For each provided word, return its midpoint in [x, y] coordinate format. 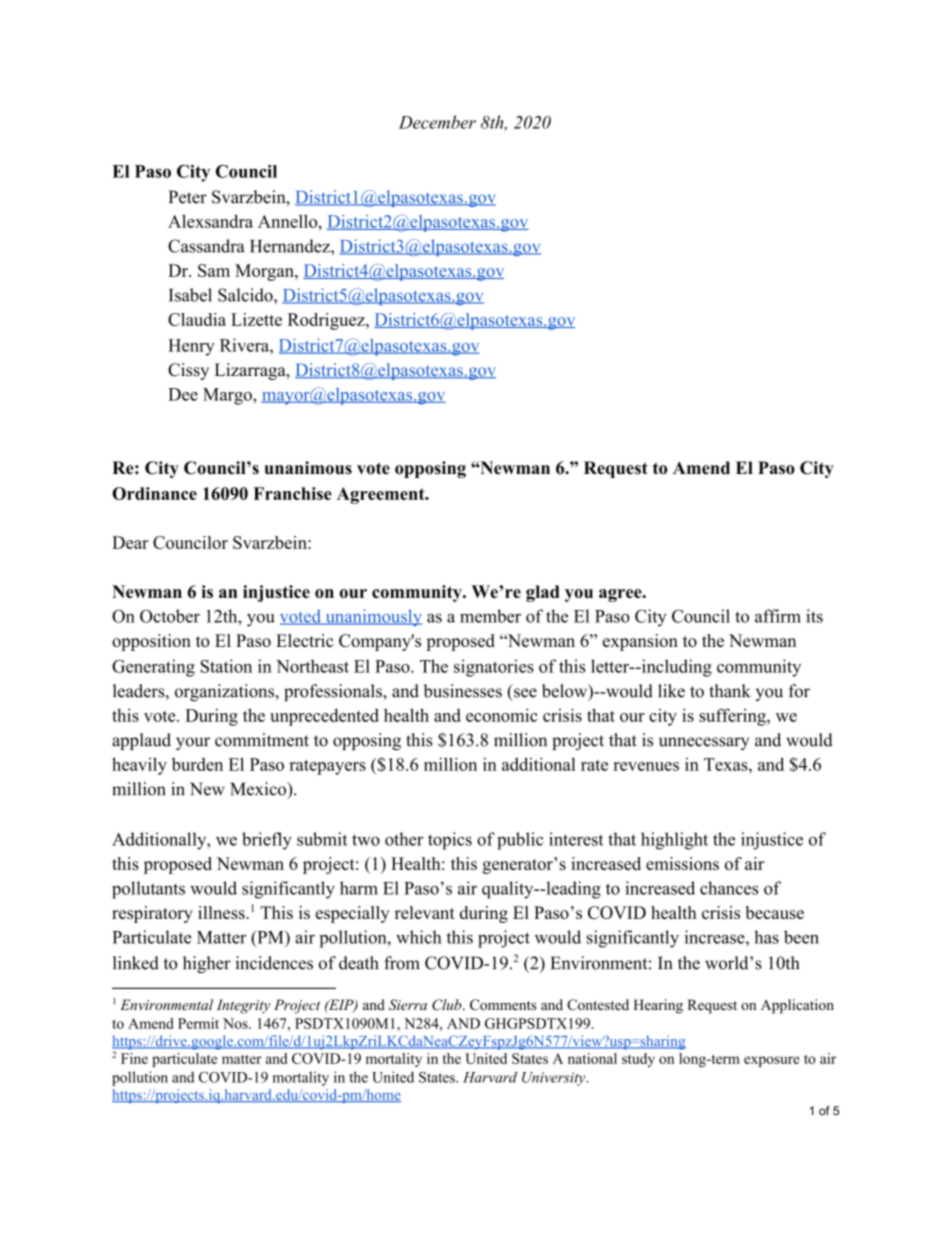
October [170, 616]
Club [448, 1005]
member [490, 616]
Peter [188, 197]
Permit [198, 1023]
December [437, 122]
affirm [778, 616]
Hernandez [291, 246]
